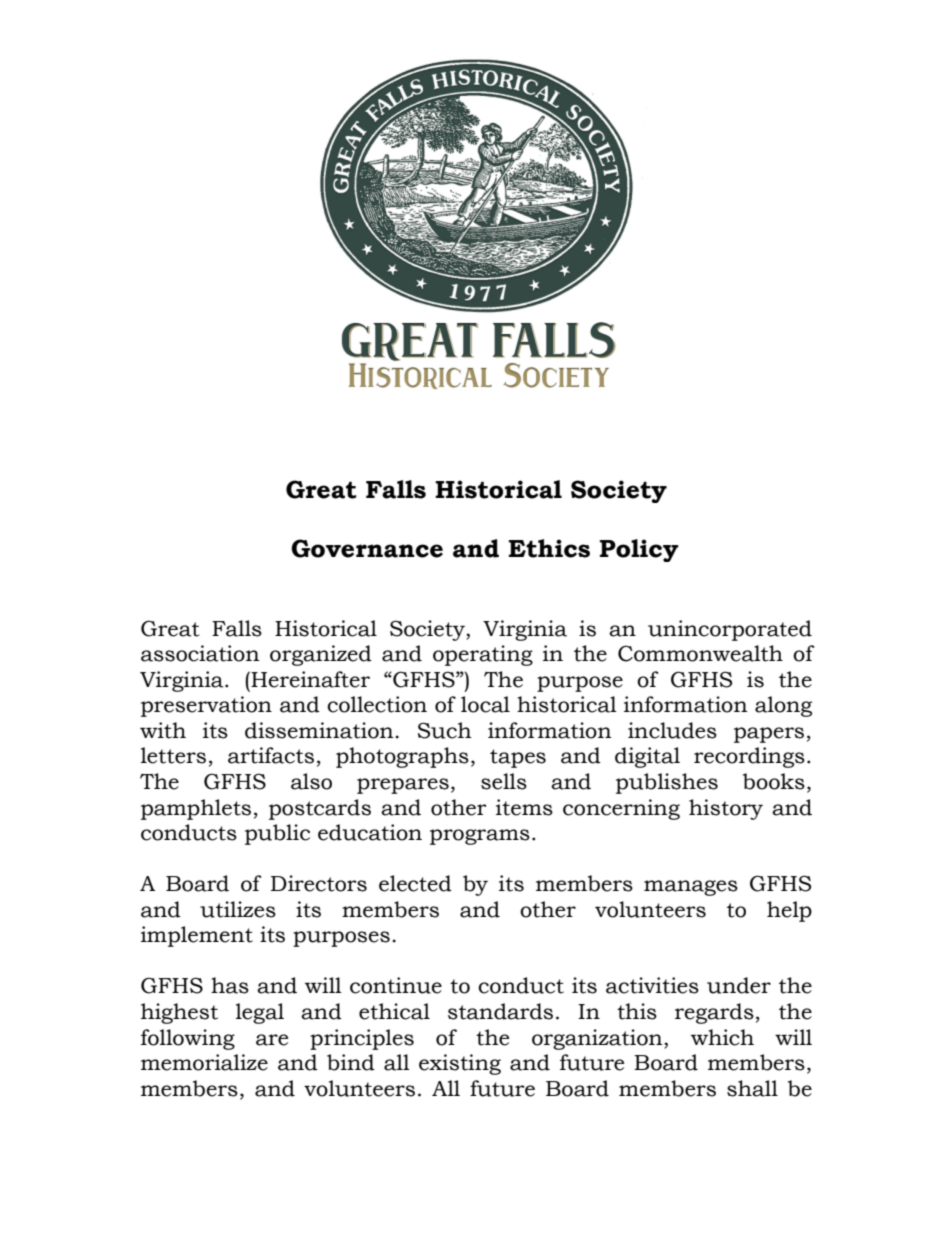 The image size is (952, 1233). What do you see at coordinates (752, 1088) in the screenshot?
I see `shall` at bounding box center [752, 1088].
